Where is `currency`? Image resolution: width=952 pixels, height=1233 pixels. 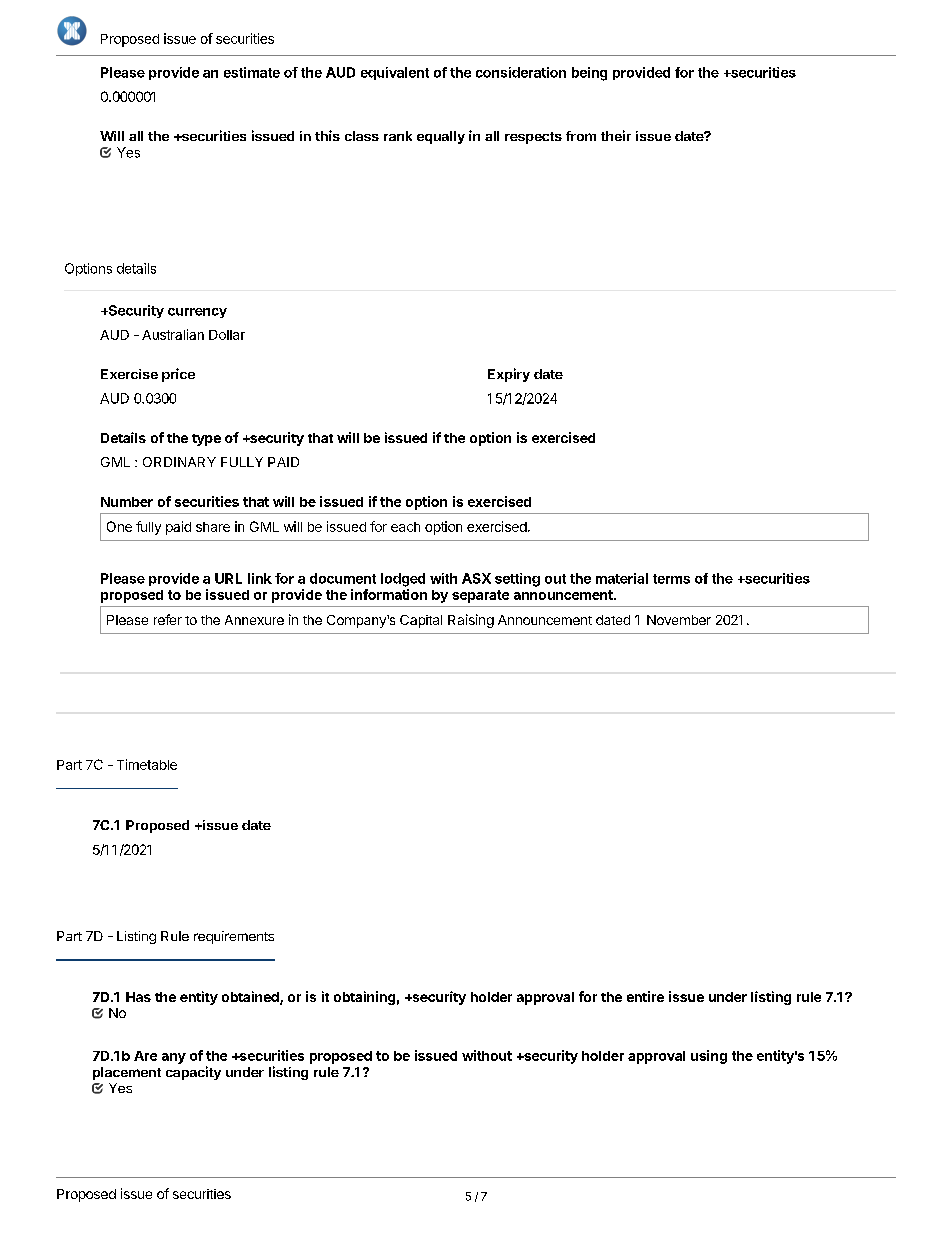
currency is located at coordinates (197, 313).
